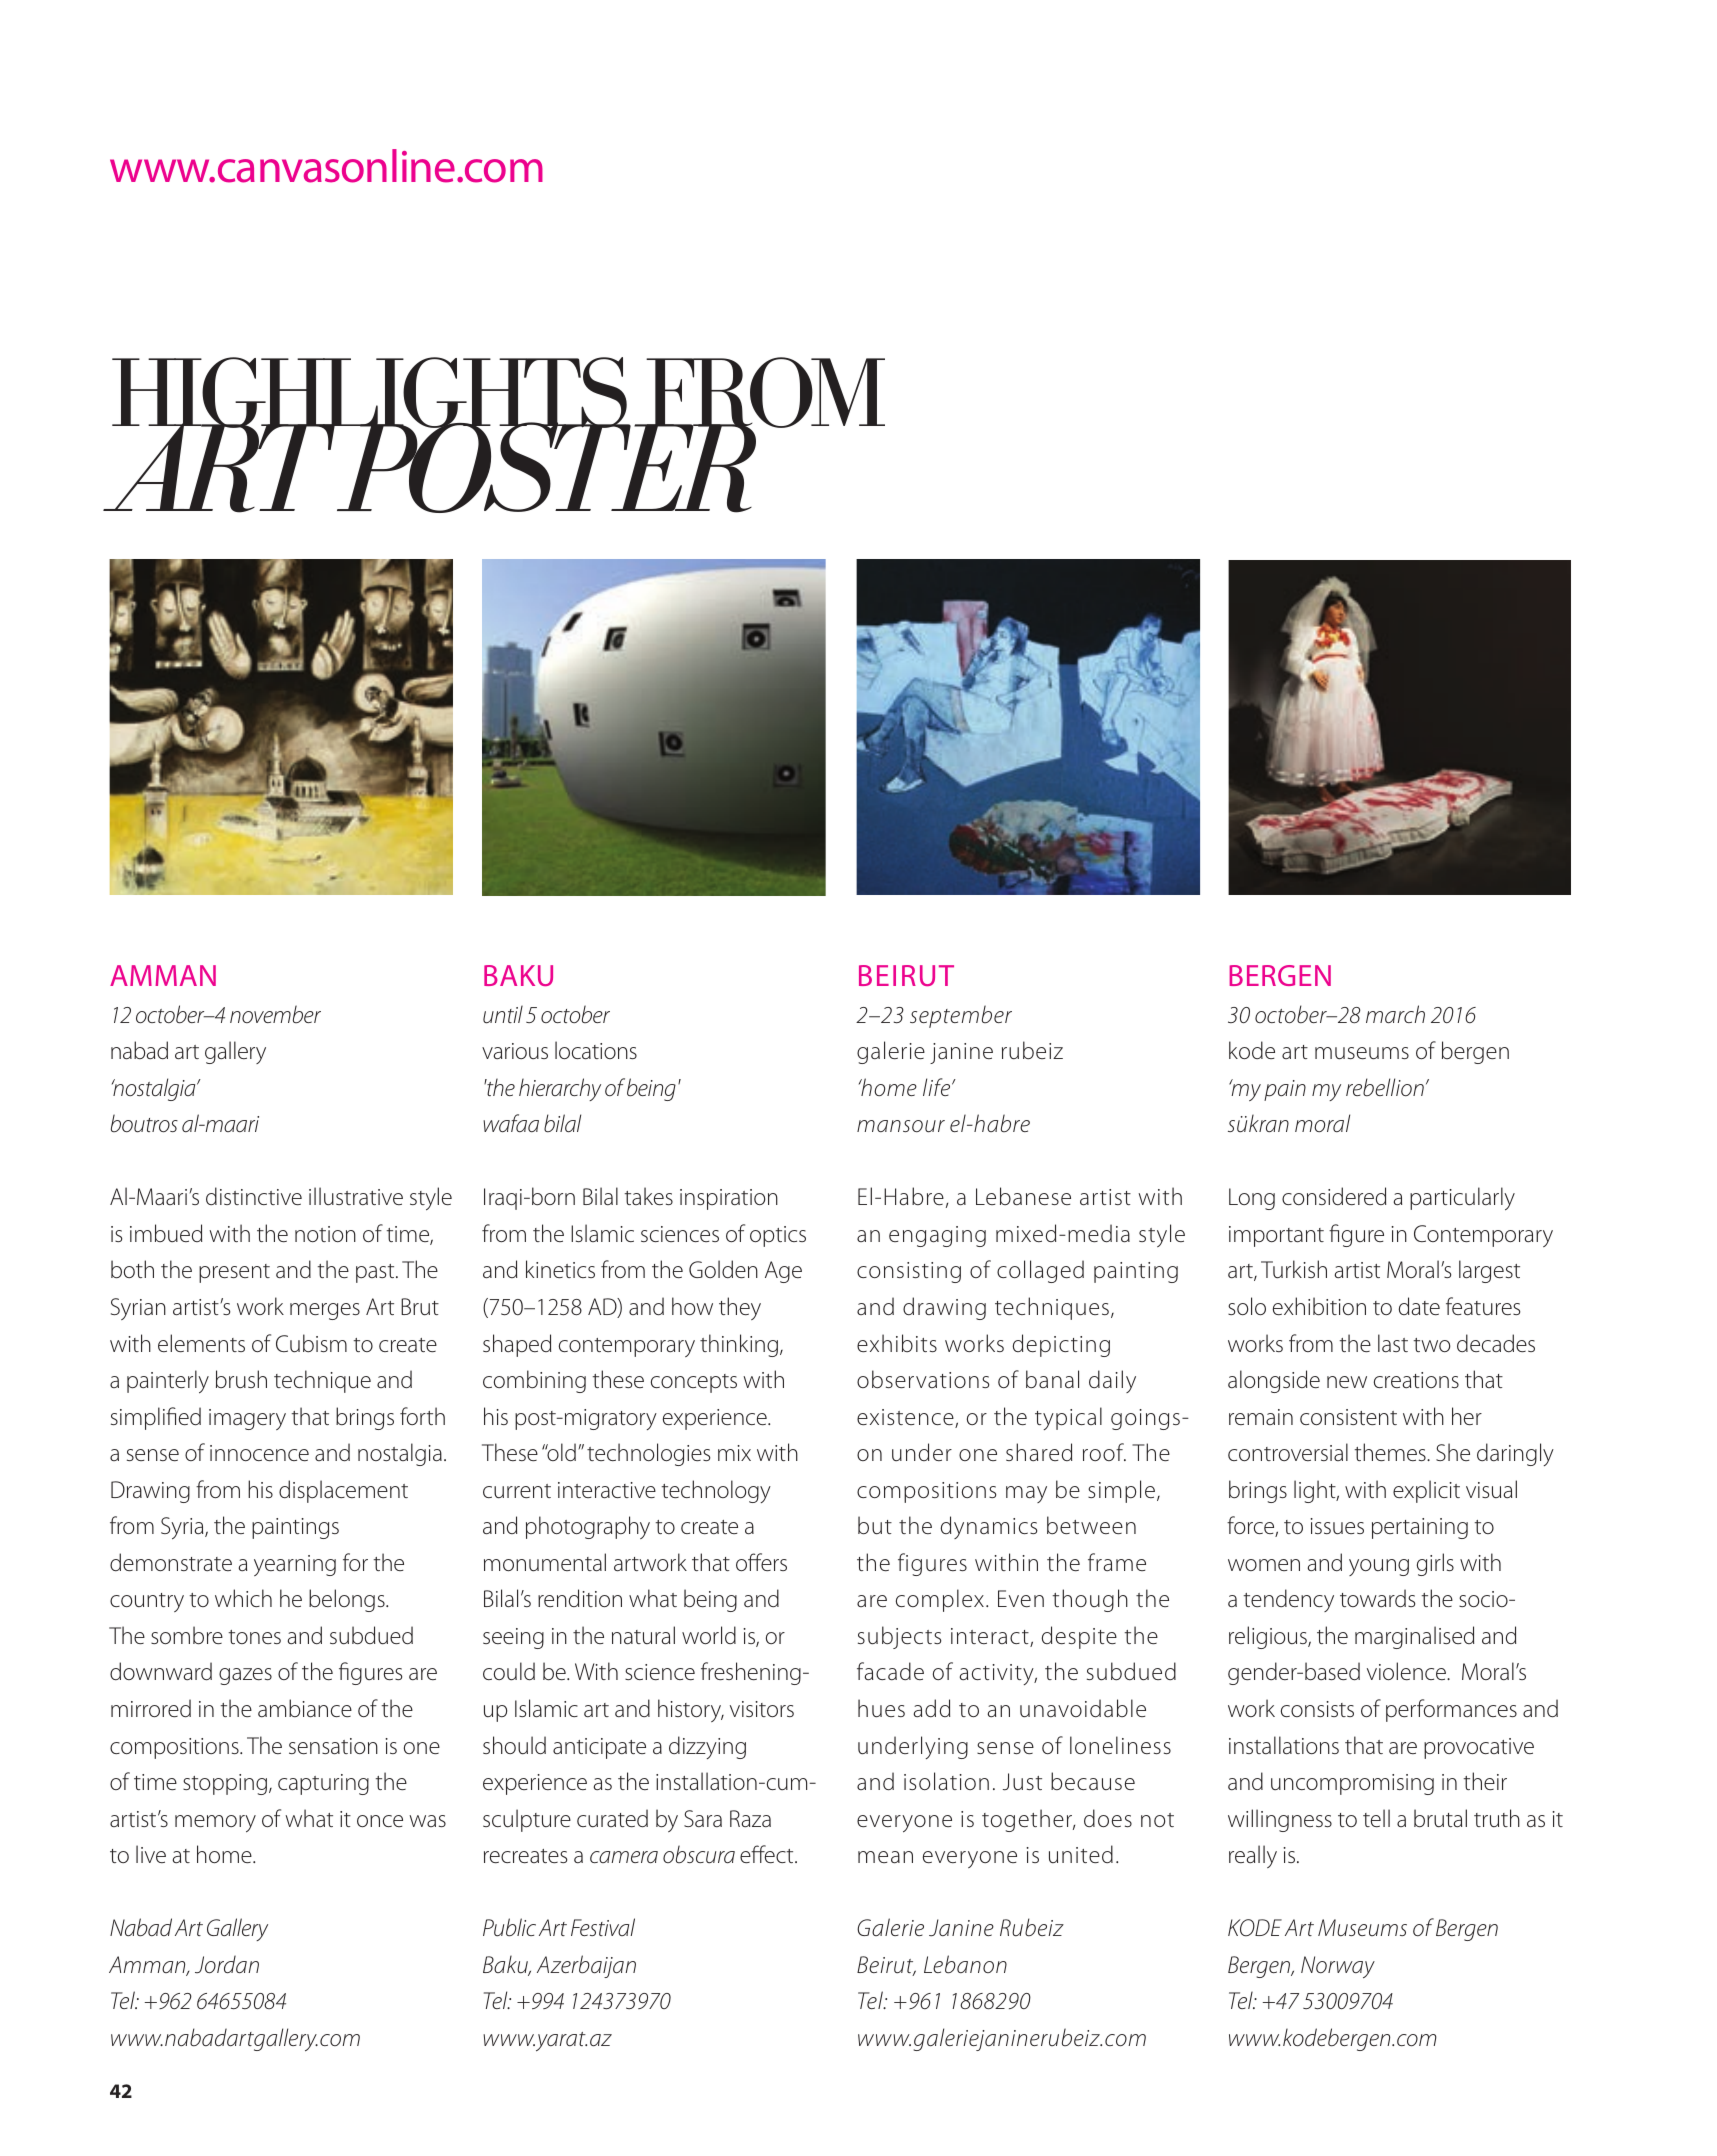  Describe the element at coordinates (1426, 1491) in the screenshot. I see `explicit` at that location.
